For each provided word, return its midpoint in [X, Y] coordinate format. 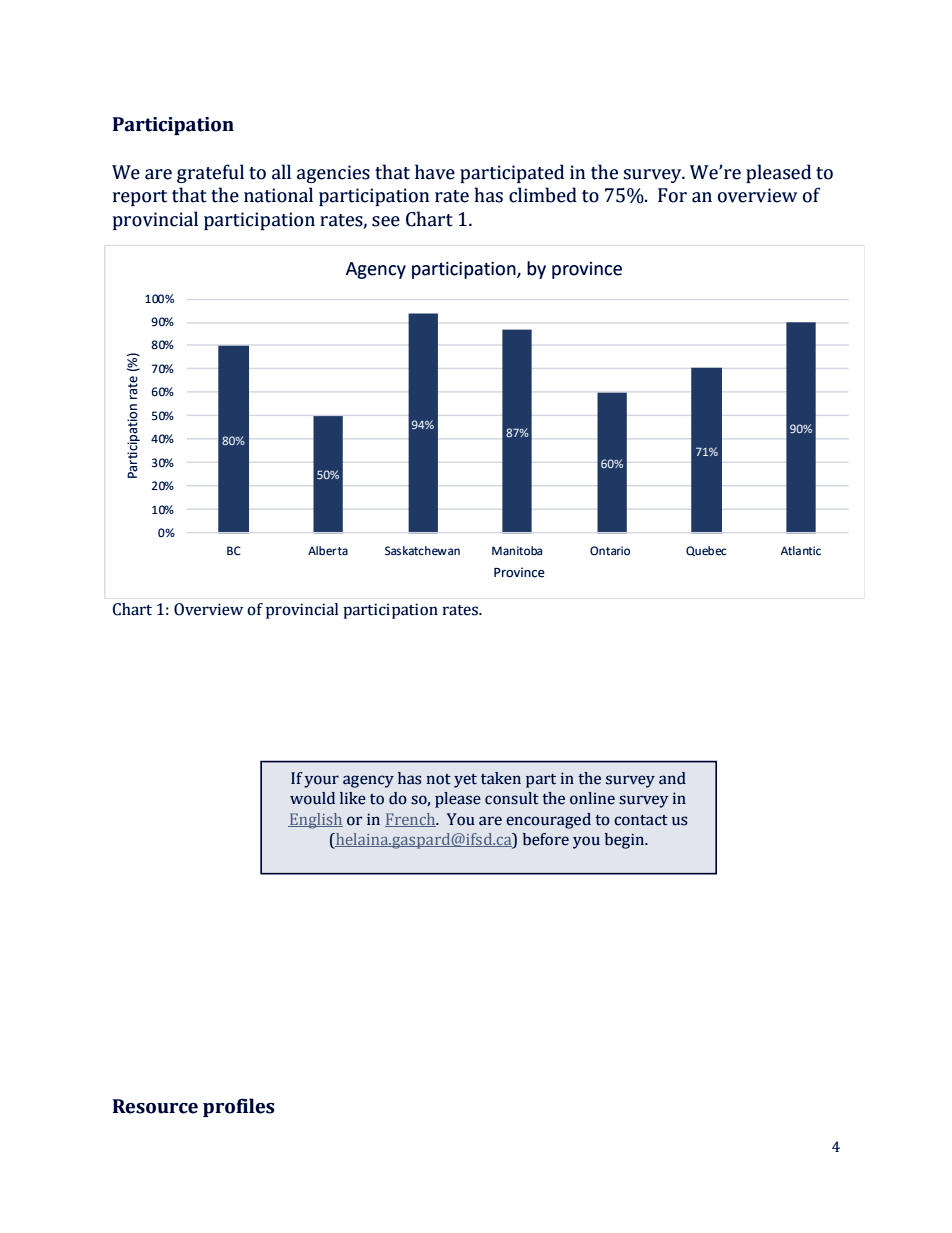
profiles [238, 1107]
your [321, 781]
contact [641, 820]
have [435, 172]
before [546, 839]
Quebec [706, 551]
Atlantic [801, 550]
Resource [155, 1106]
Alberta [328, 551]
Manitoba [517, 551]
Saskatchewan [422, 551]
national [278, 195]
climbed [543, 195]
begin [626, 841]
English [315, 821]
